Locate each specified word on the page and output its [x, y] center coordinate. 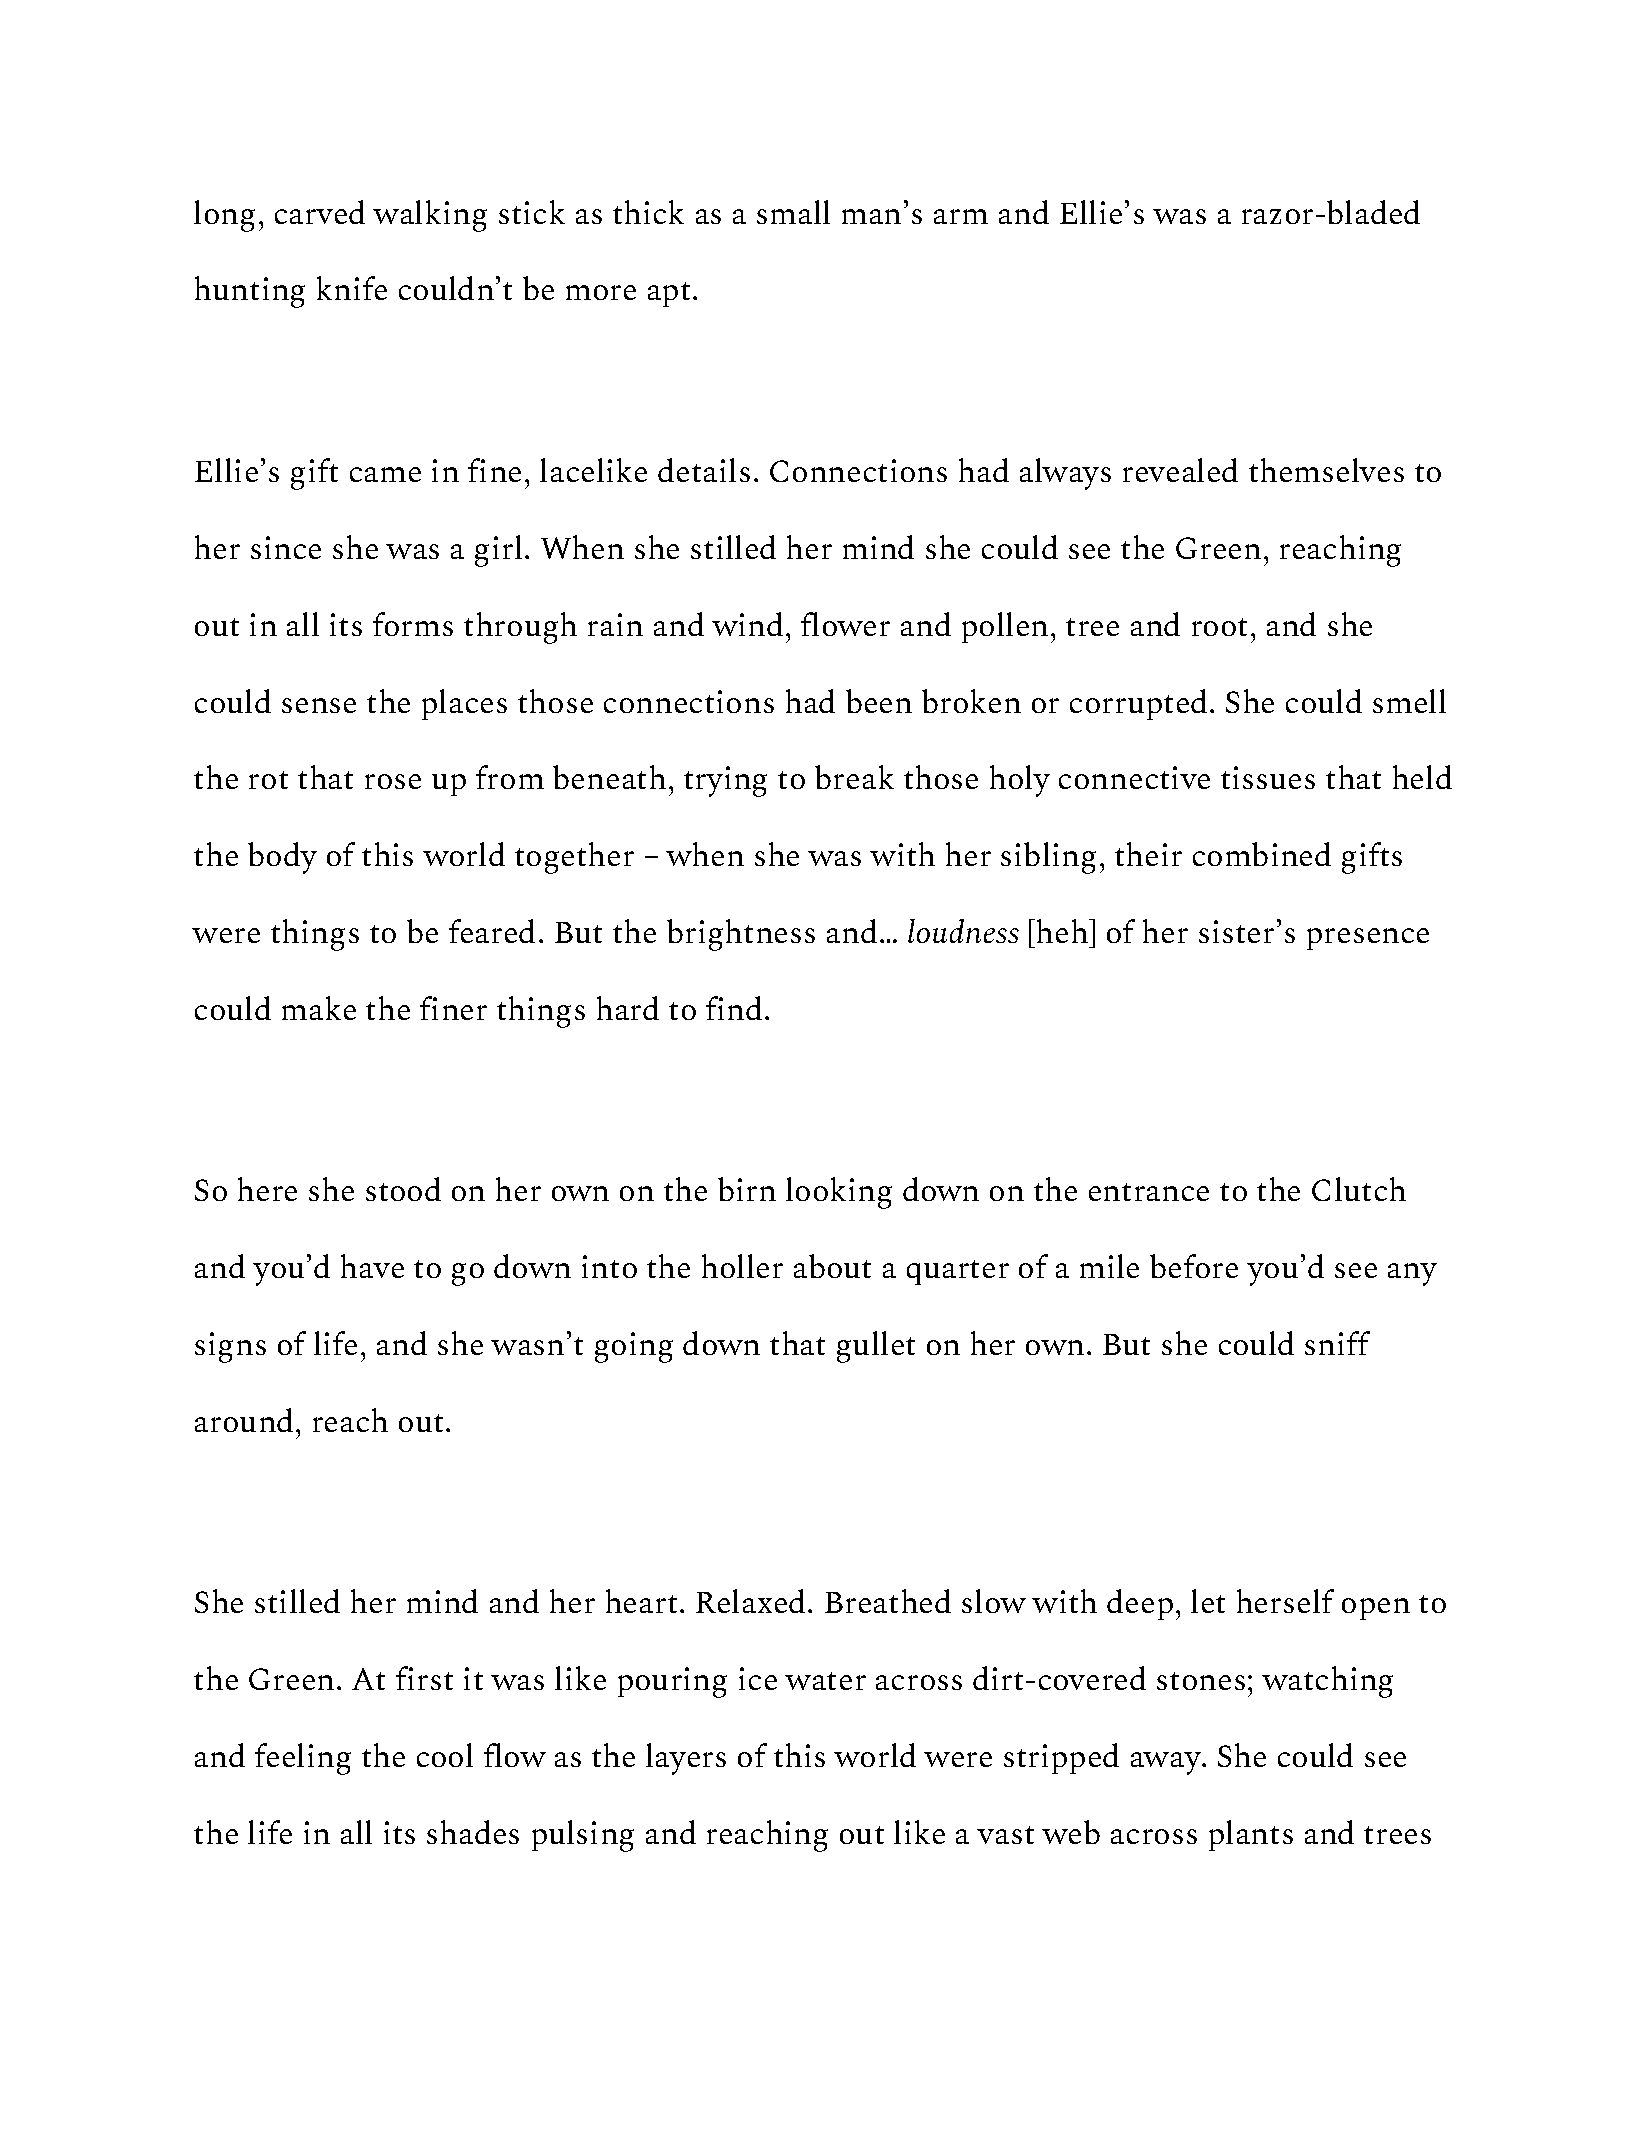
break [854, 777]
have [372, 1266]
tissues [1268, 777]
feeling [303, 1759]
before [1194, 1266]
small [793, 212]
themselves [1326, 470]
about [832, 1266]
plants [1251, 1835]
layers [686, 1759]
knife [352, 288]
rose [393, 781]
